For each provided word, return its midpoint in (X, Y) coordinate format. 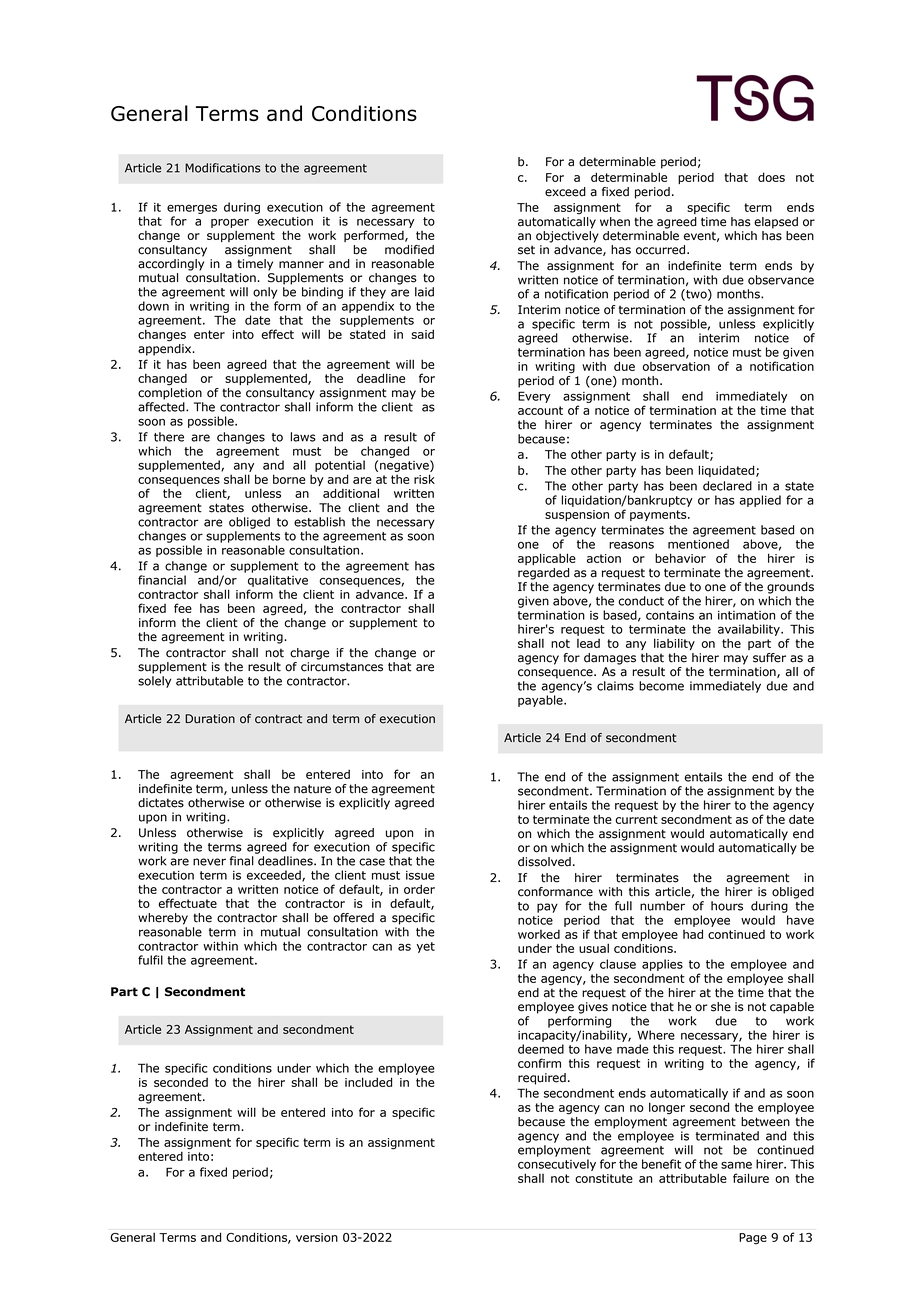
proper (230, 223)
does (771, 177)
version (317, 1237)
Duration (210, 719)
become (661, 686)
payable (541, 701)
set (526, 250)
